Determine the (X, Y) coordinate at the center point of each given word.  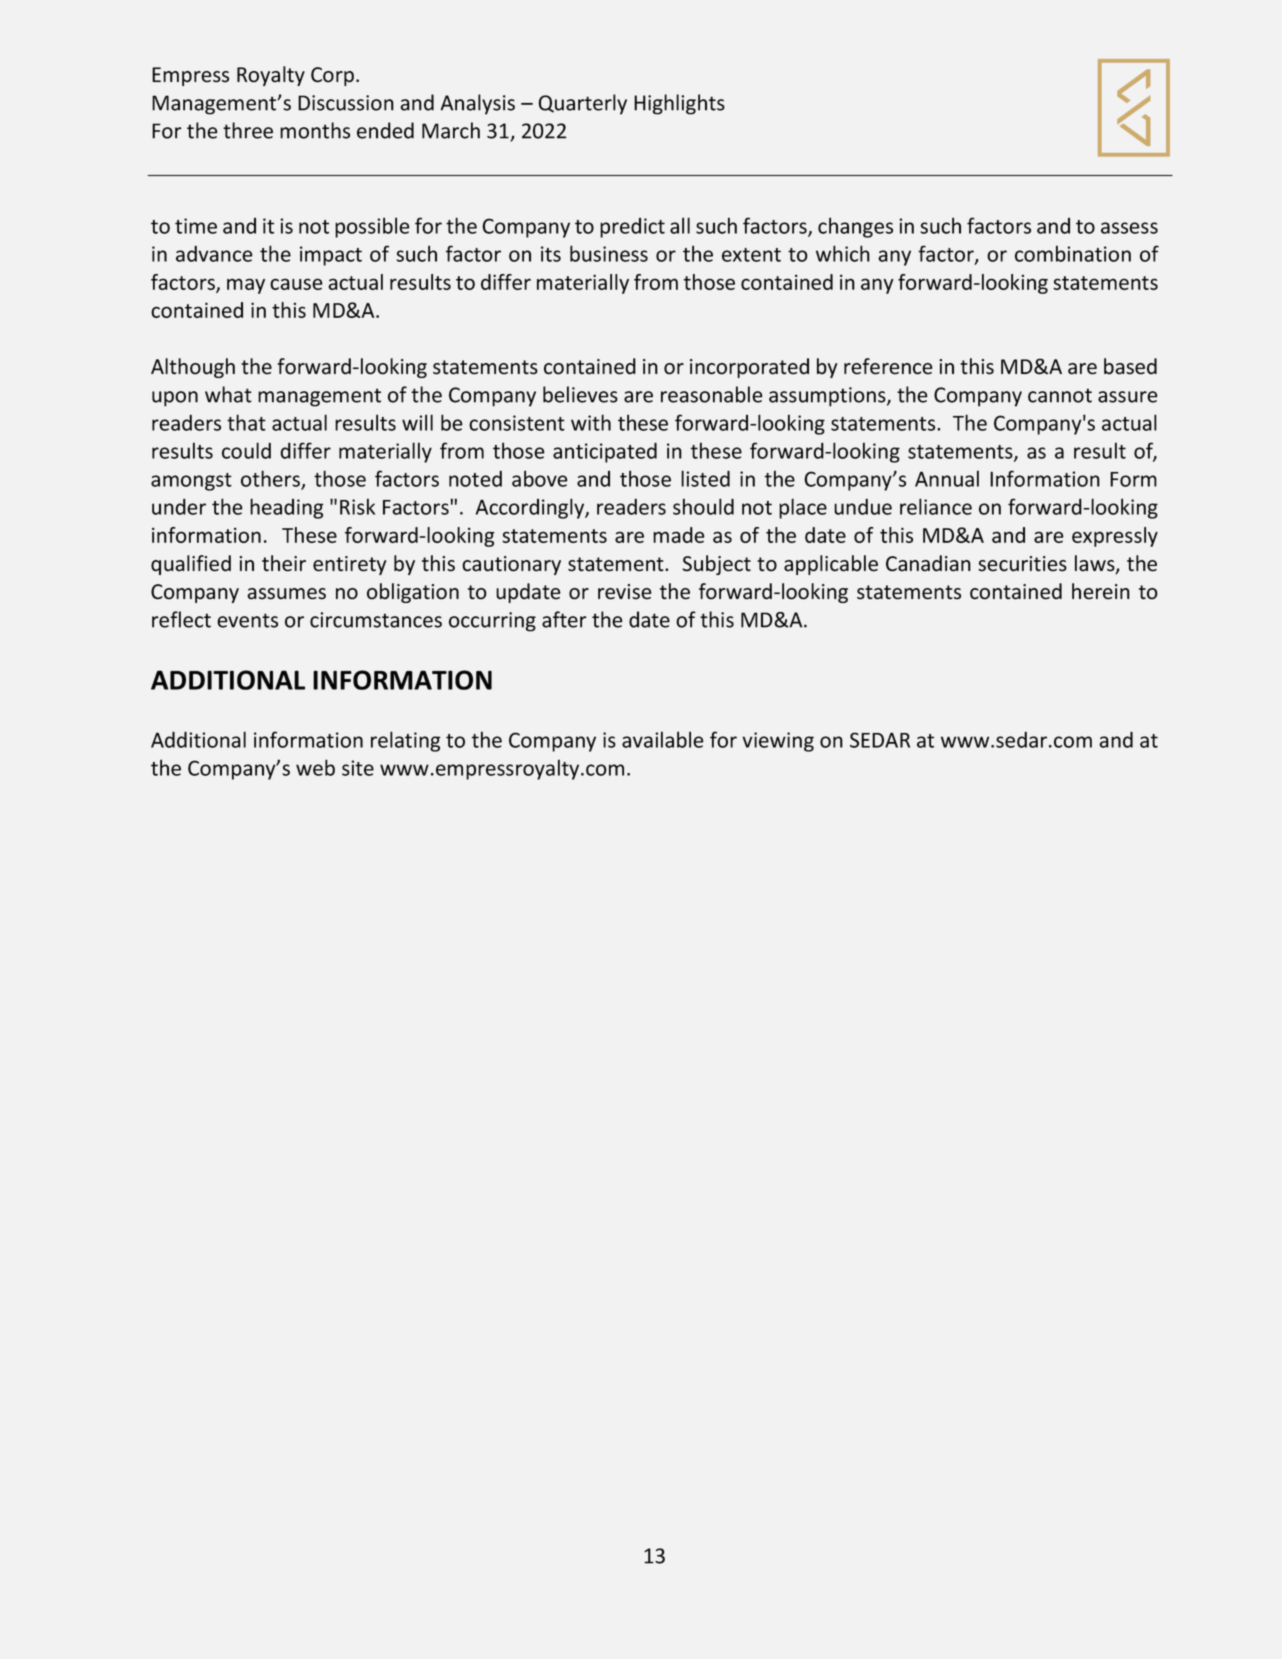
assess (1129, 228)
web (315, 767)
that (246, 422)
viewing (778, 742)
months (315, 130)
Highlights (679, 104)
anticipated (605, 452)
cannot (1060, 395)
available (663, 739)
